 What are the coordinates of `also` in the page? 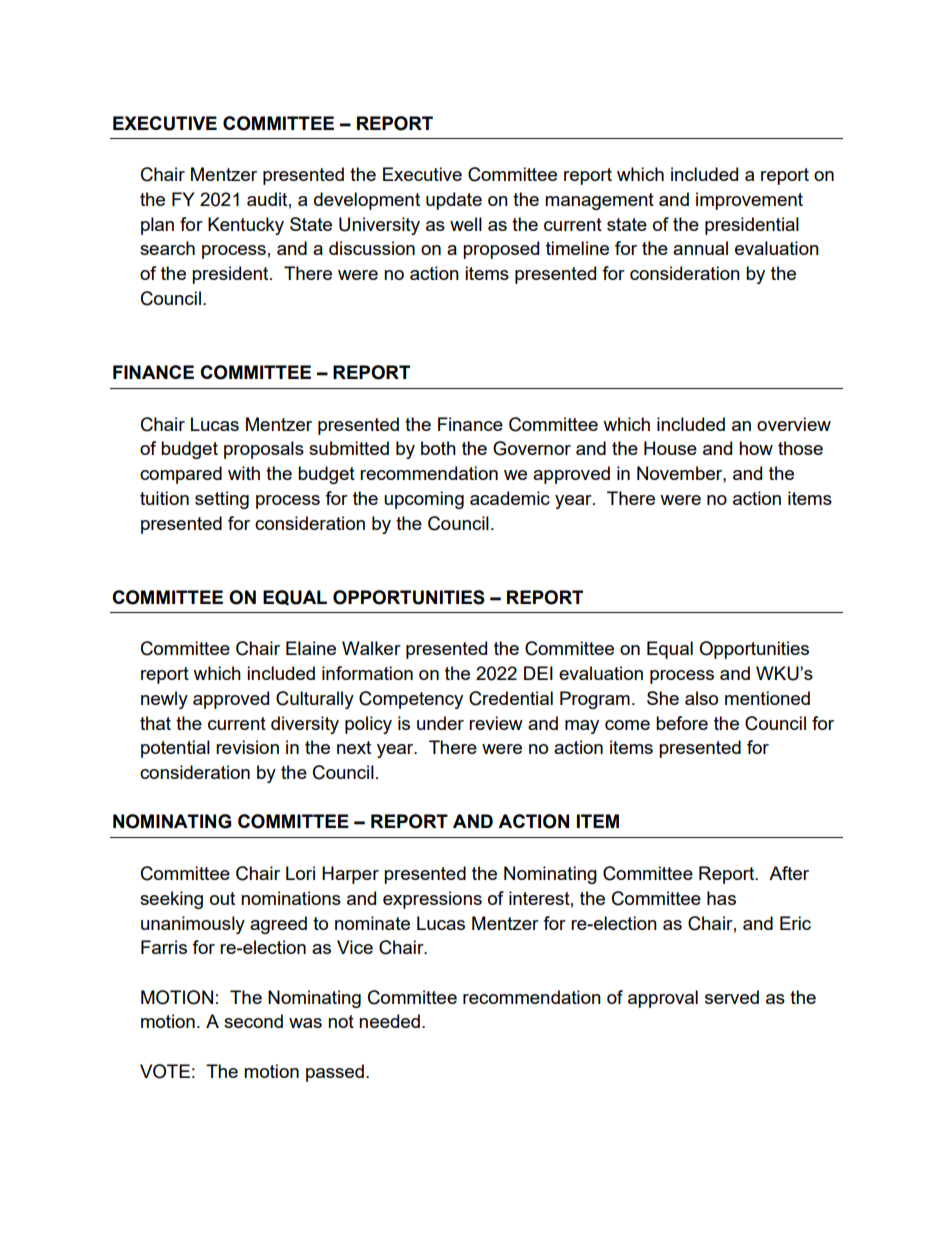 It's located at (701, 698).
